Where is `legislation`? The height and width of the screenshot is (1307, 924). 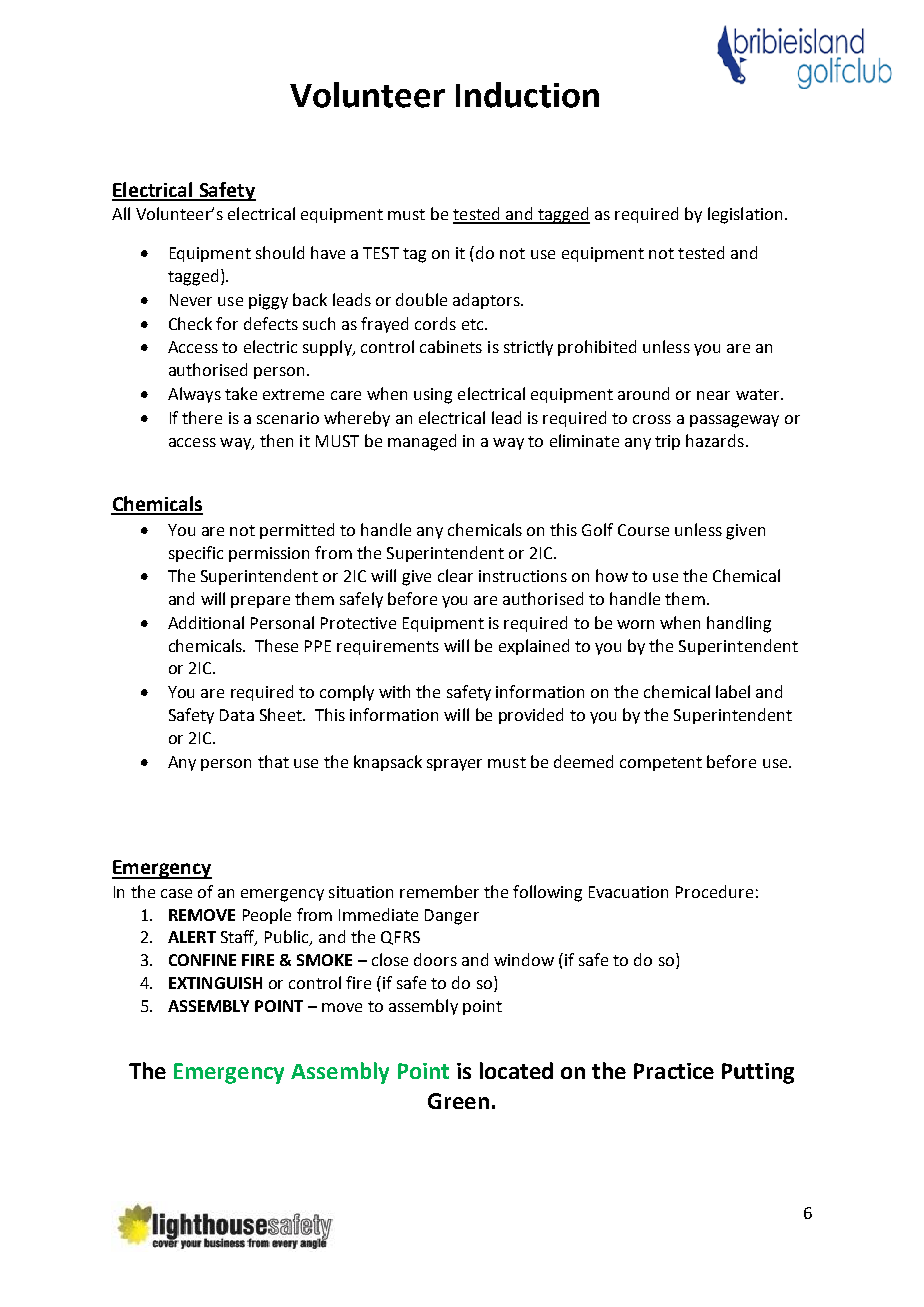
legislation is located at coordinates (745, 215).
